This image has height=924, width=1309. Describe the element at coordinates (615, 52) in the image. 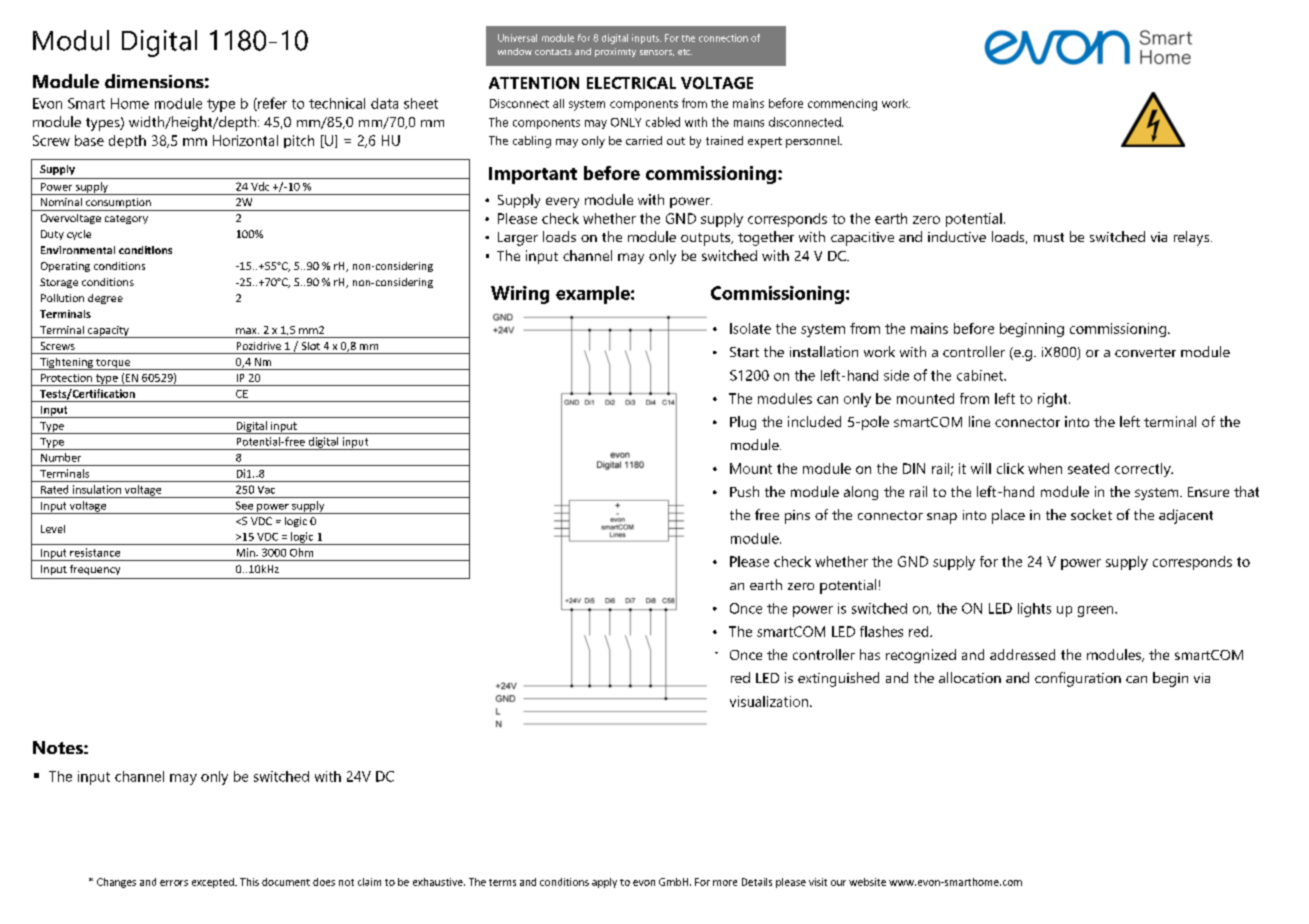

I see `proximity` at that location.
